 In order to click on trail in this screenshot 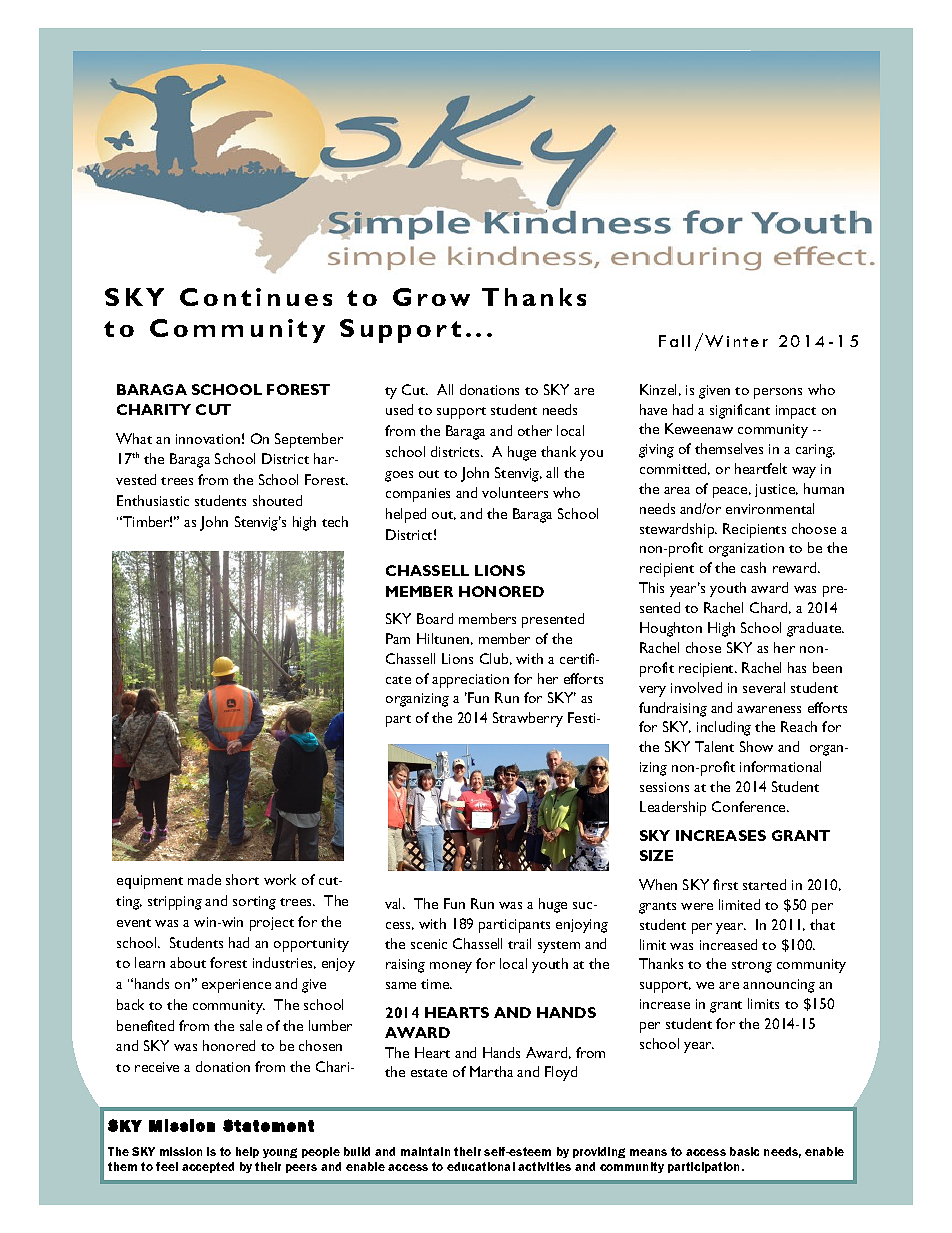, I will do `click(519, 943)`.
